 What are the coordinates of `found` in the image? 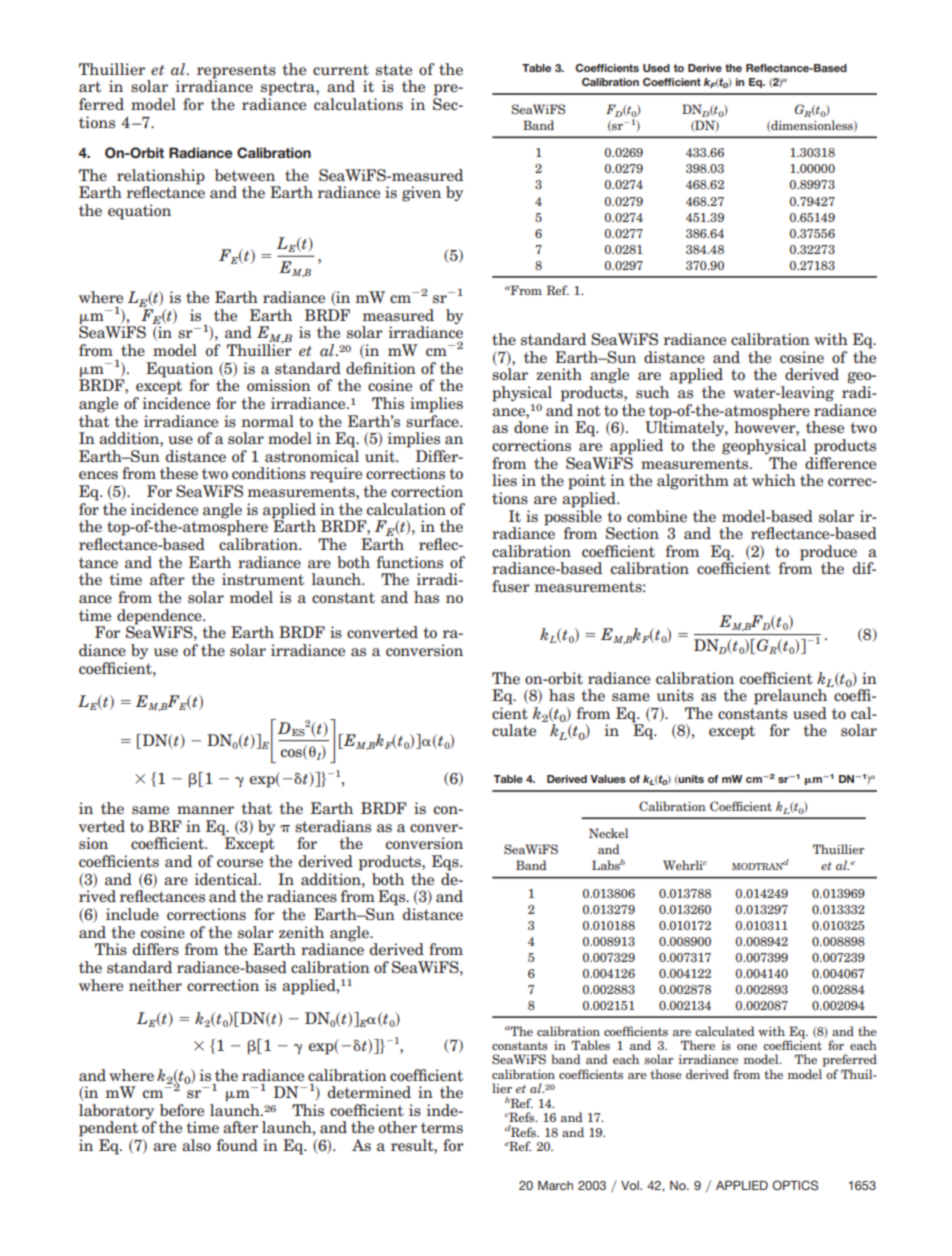 It's located at (237, 1145).
